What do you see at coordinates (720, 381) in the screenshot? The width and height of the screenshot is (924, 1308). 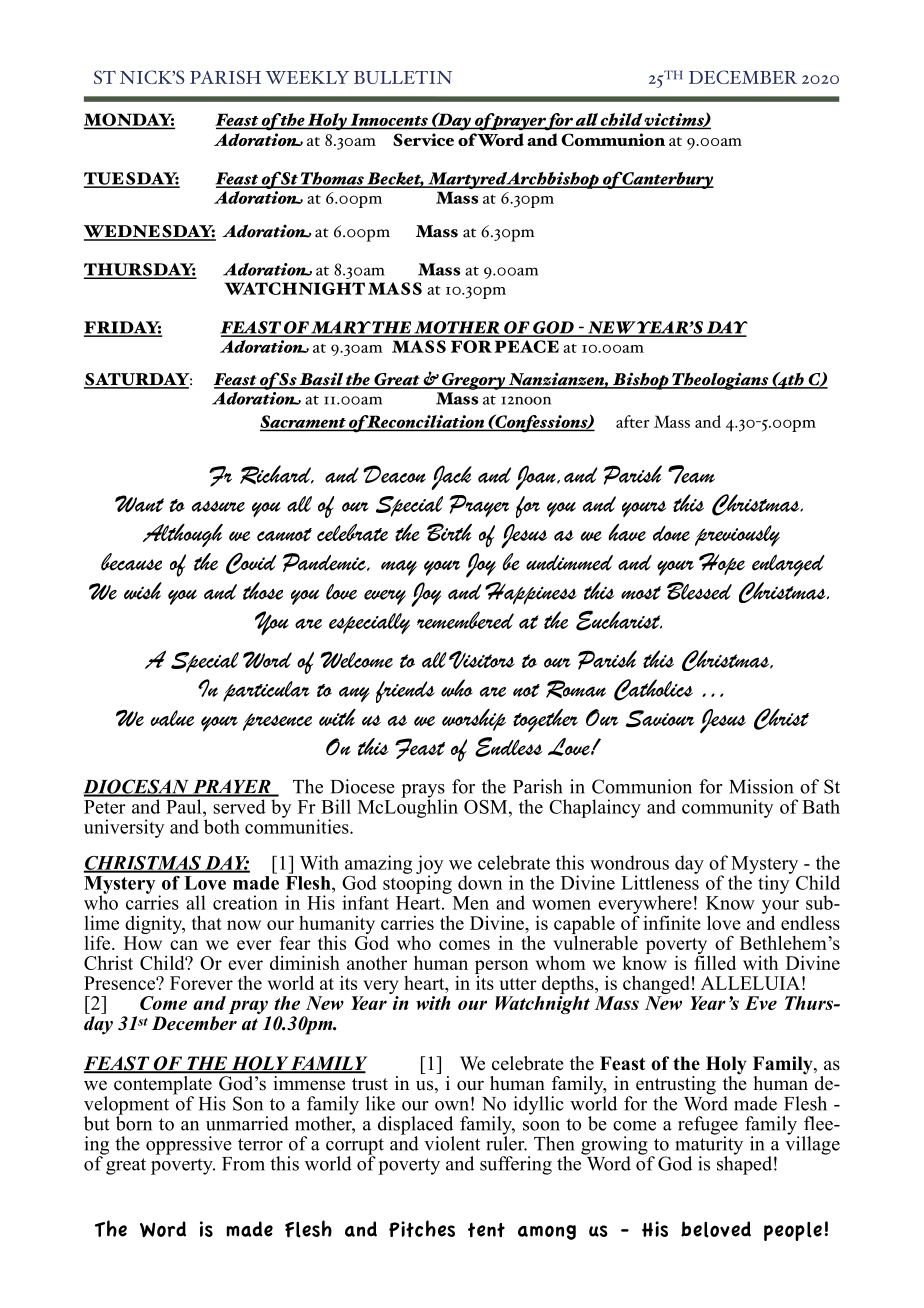 I see `Theologians` at bounding box center [720, 381].
